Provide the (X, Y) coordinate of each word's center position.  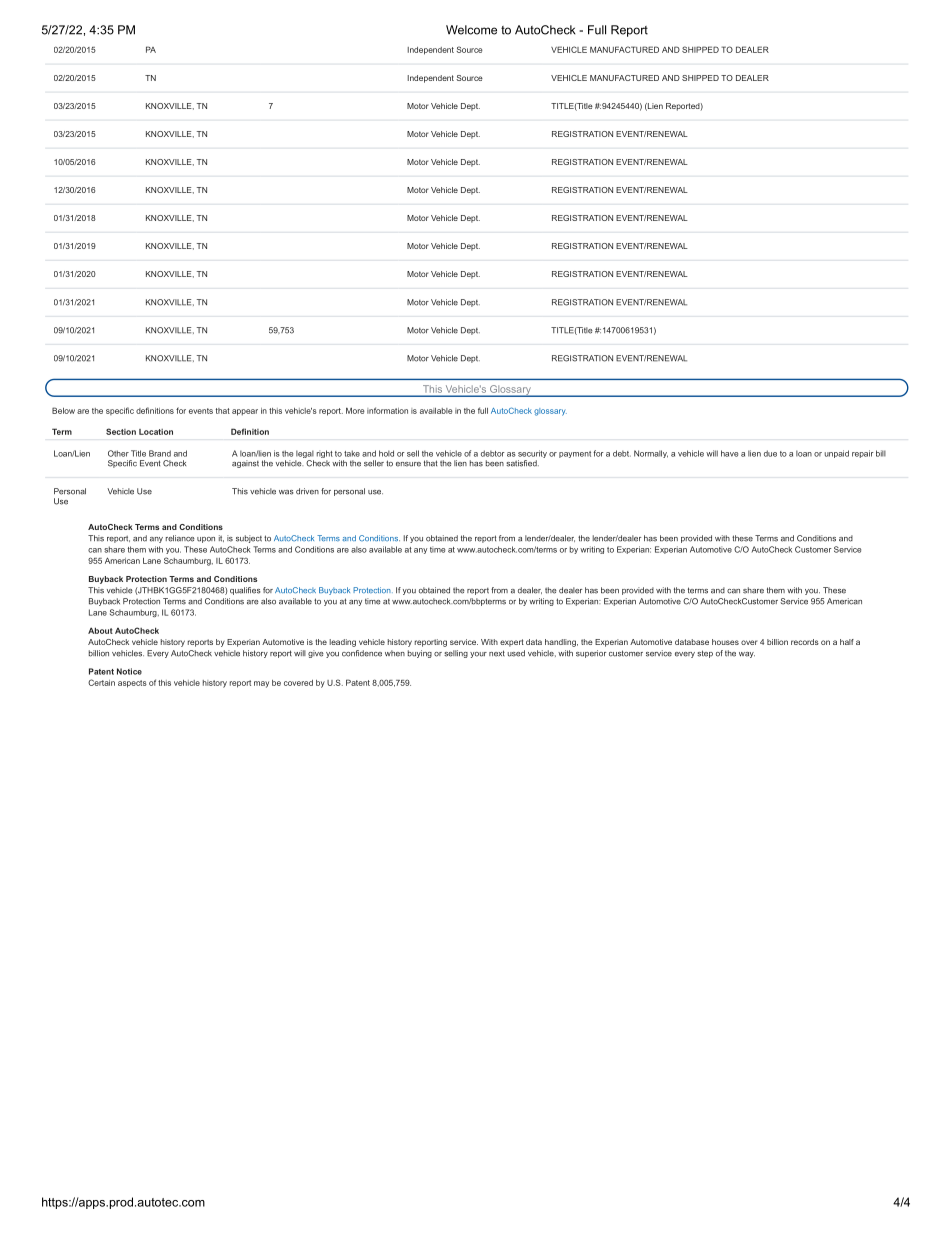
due (770, 453)
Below (63, 410)
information (387, 410)
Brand (160, 453)
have (729, 453)
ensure (408, 464)
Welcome (471, 30)
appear (245, 412)
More (355, 410)
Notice (129, 671)
